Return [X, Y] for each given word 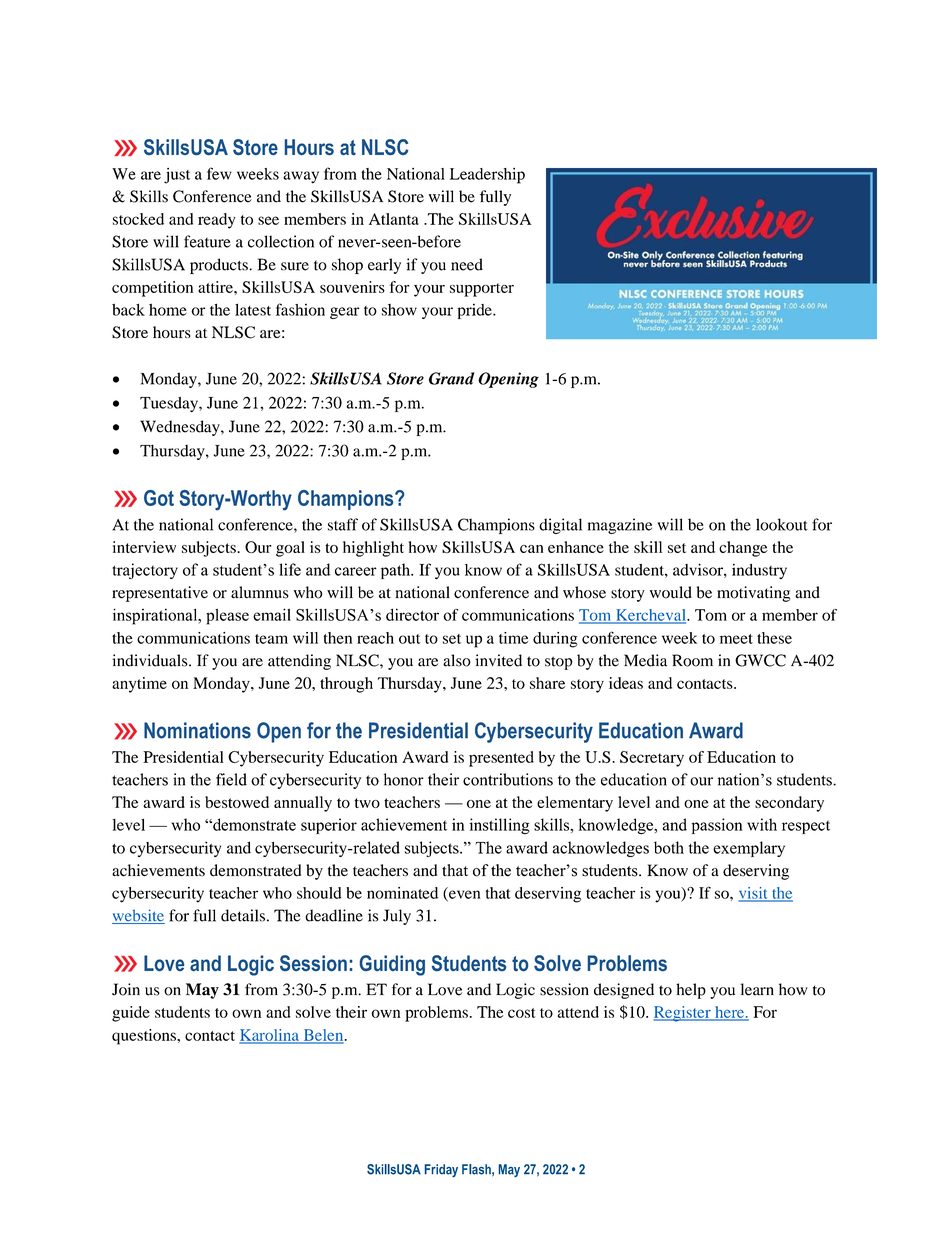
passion [717, 826]
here [729, 1013]
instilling [500, 826]
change [743, 549]
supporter [482, 290]
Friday [441, 1170]
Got [159, 498]
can [532, 549]
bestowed [237, 802]
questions [145, 1037]
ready [217, 221]
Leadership [487, 176]
